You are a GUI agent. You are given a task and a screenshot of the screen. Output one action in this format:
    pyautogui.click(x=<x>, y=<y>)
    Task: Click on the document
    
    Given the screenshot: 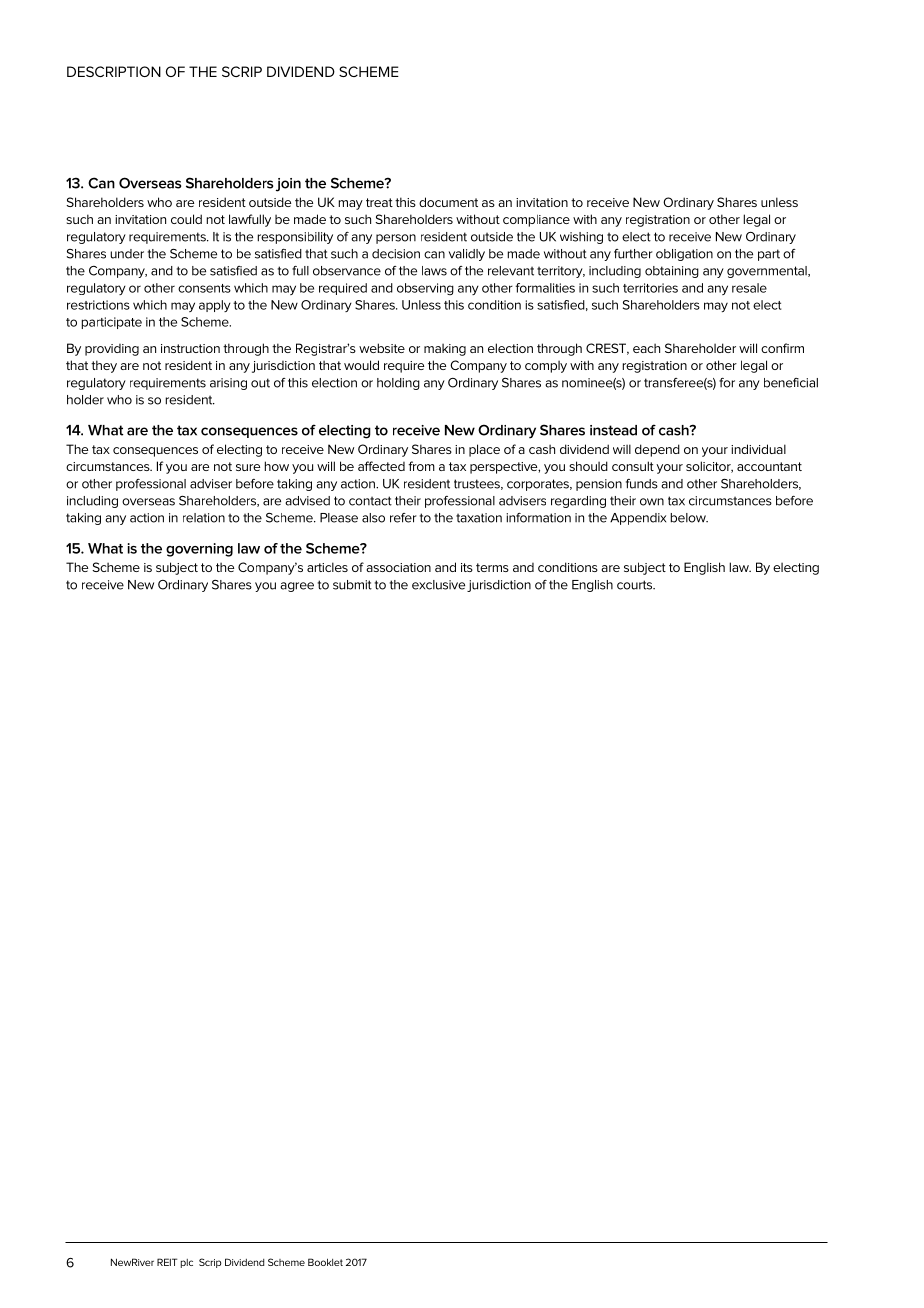 What is the action you would take?
    pyautogui.click(x=448, y=202)
